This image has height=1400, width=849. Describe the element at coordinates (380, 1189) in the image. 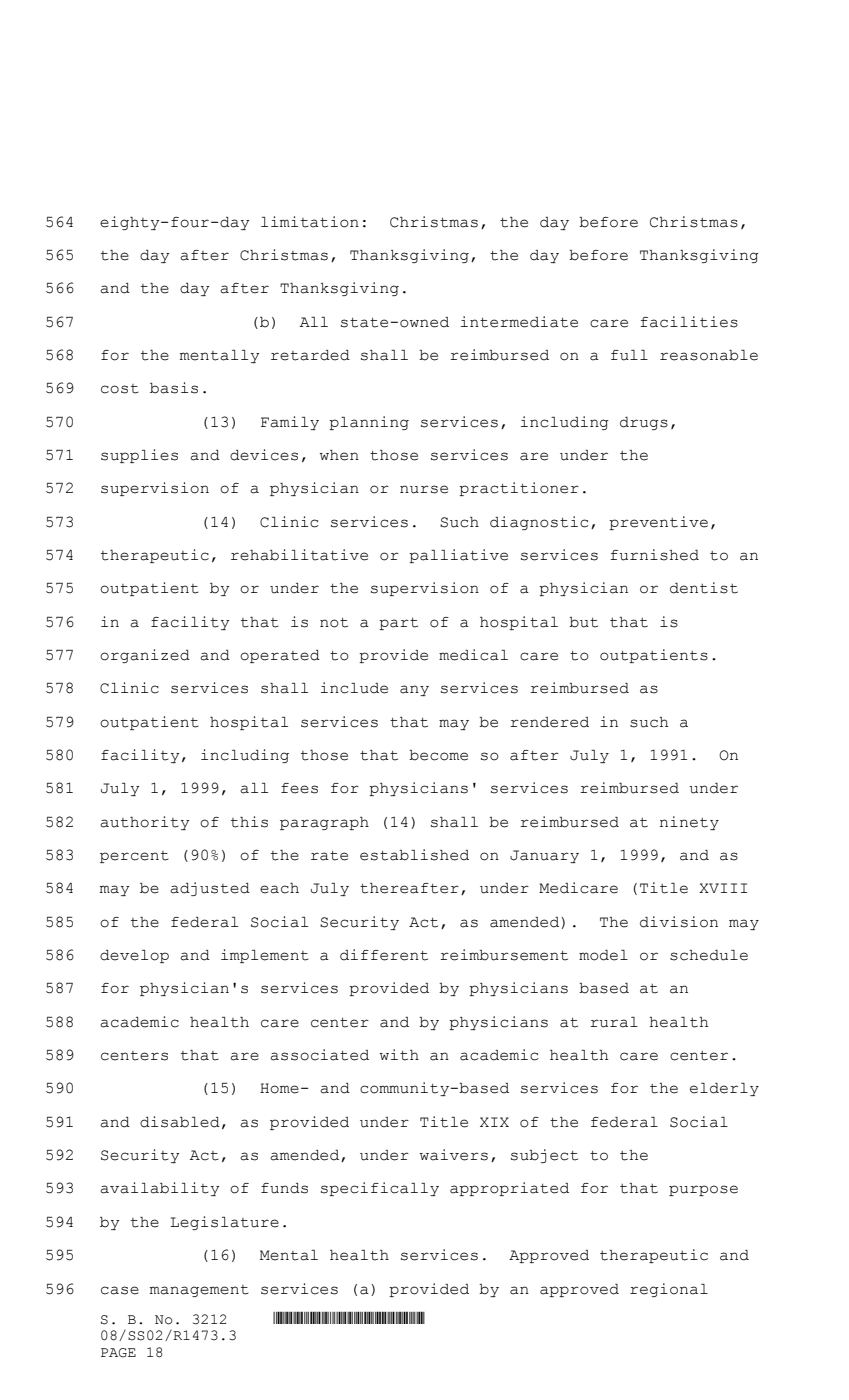

I see `specifically` at that location.
